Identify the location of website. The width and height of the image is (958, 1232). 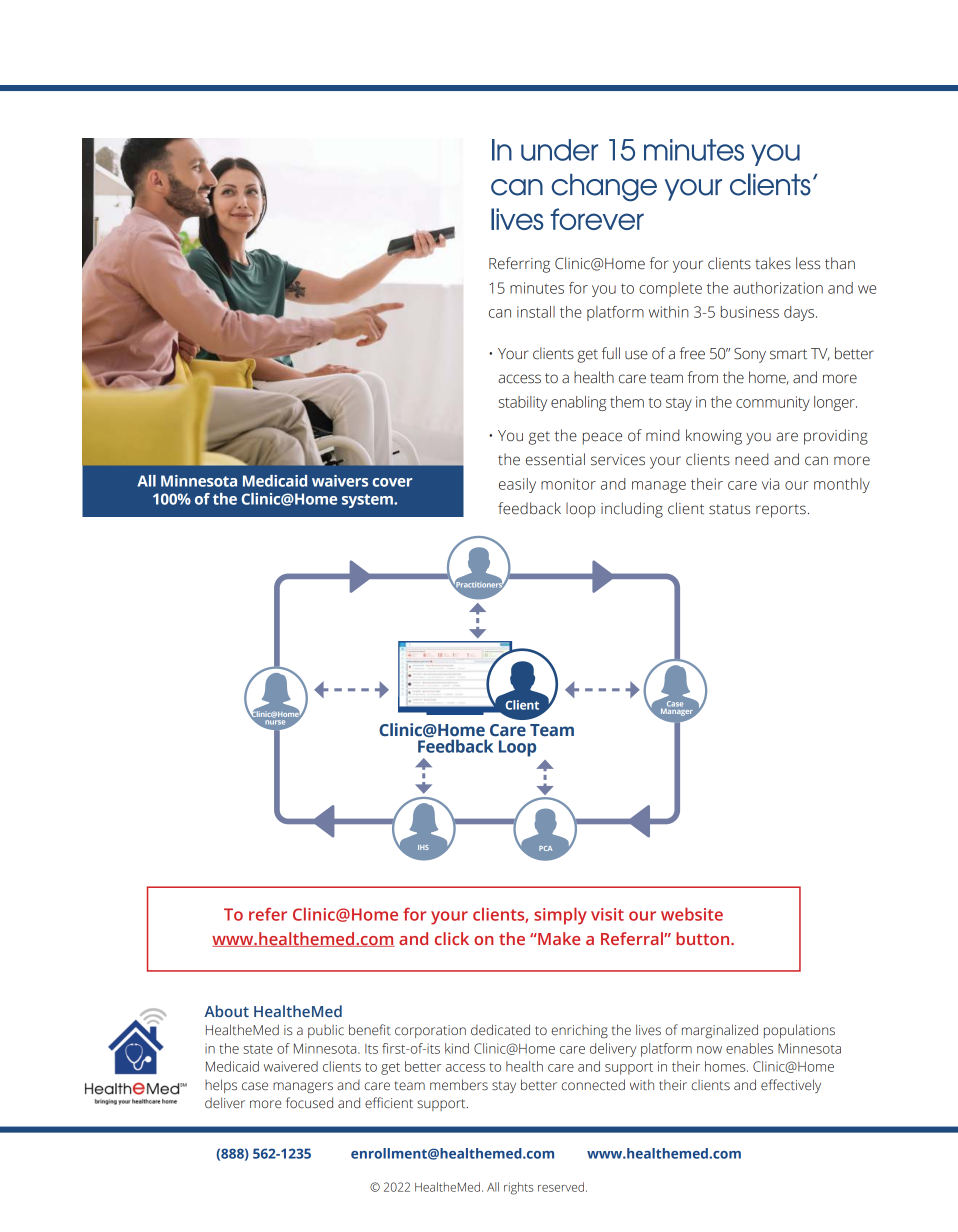
(692, 914).
